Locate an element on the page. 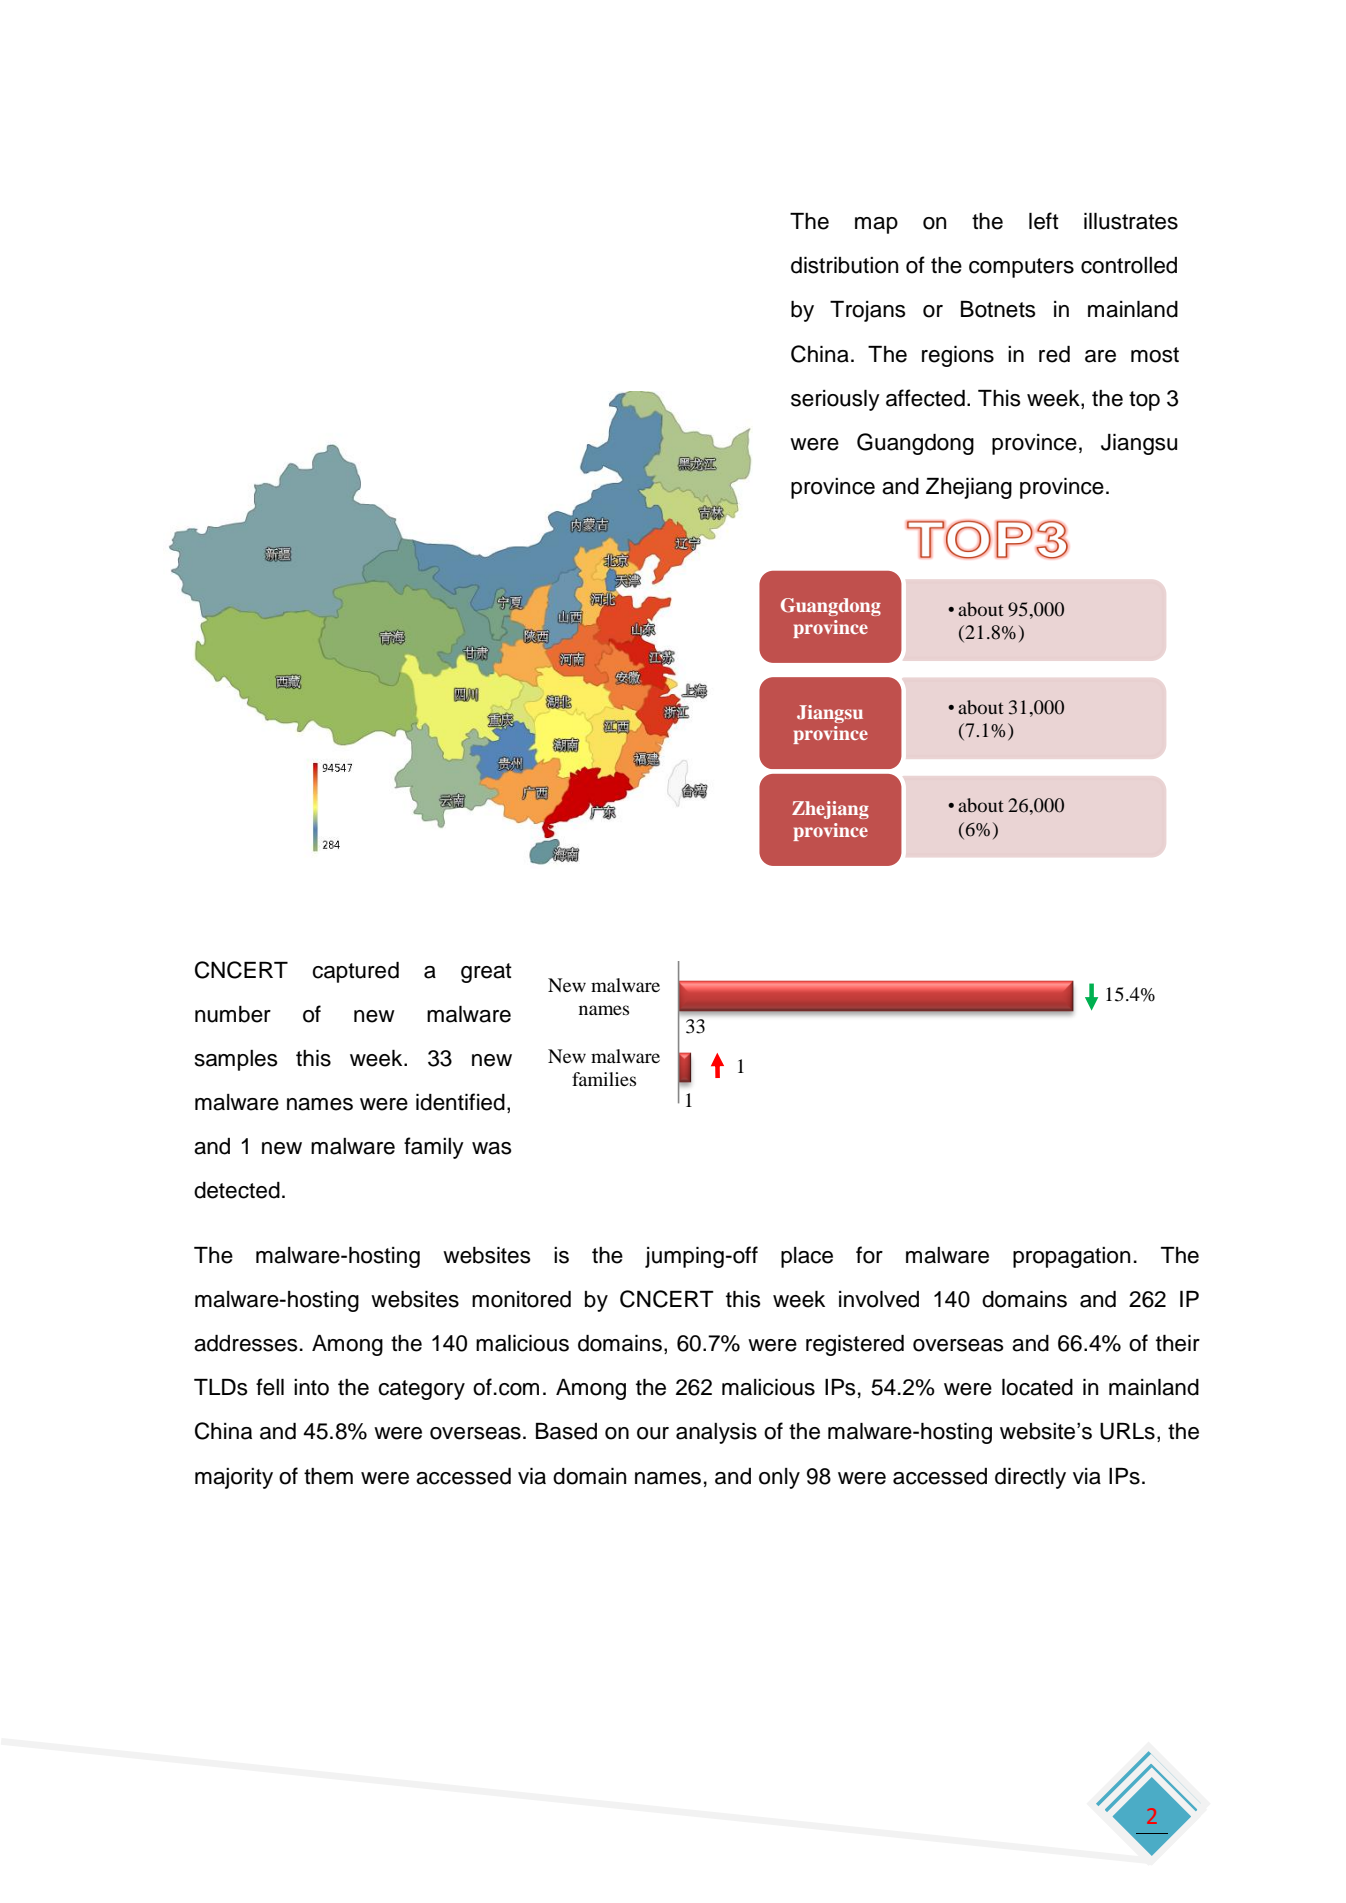  families is located at coordinates (604, 1079).
